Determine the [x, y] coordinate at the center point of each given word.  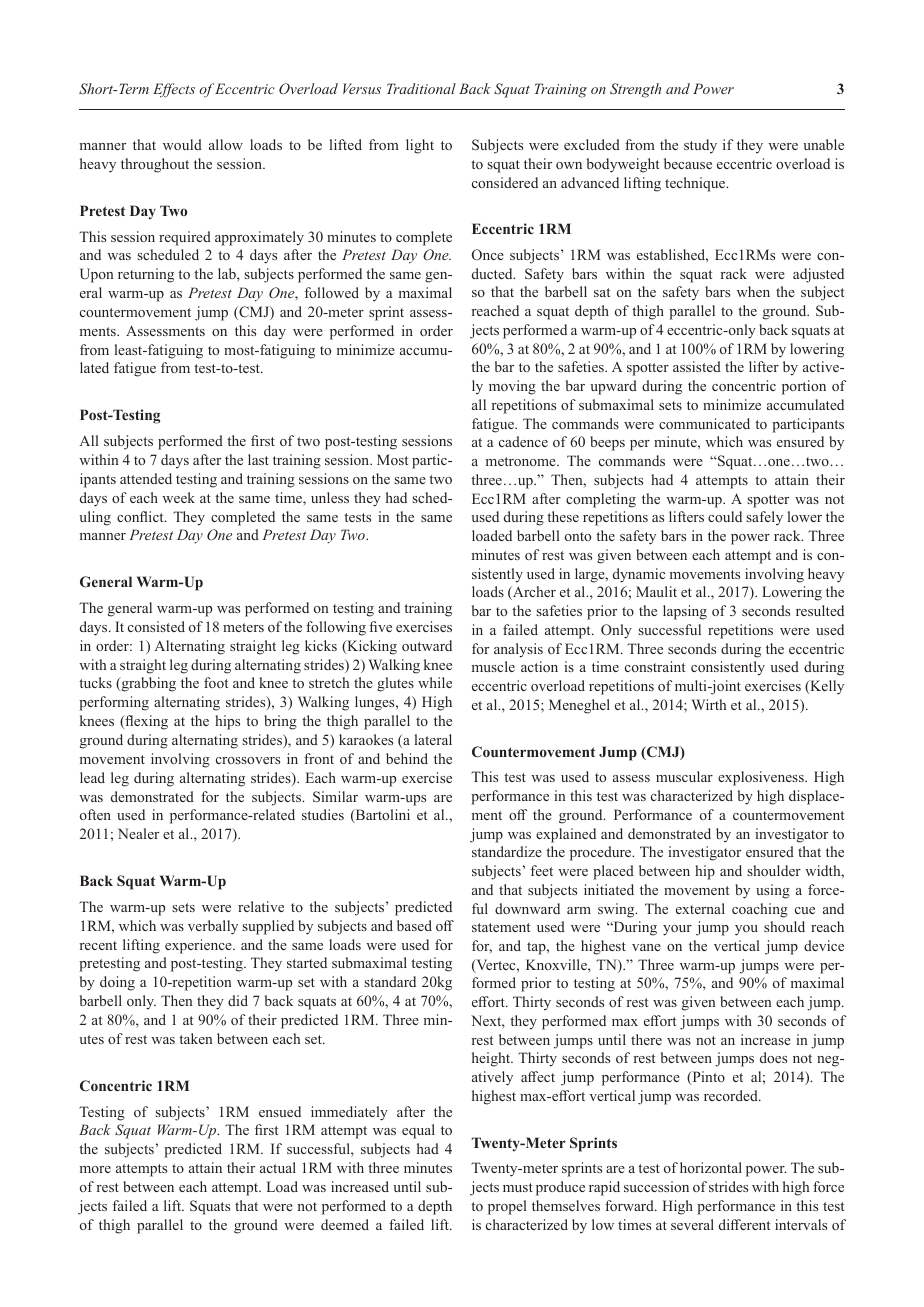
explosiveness [762, 778]
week [178, 497]
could [725, 516]
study [700, 146]
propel [507, 1207]
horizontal [711, 1167]
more [95, 1169]
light [420, 146]
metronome [522, 461]
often [95, 814]
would [182, 144]
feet [542, 870]
